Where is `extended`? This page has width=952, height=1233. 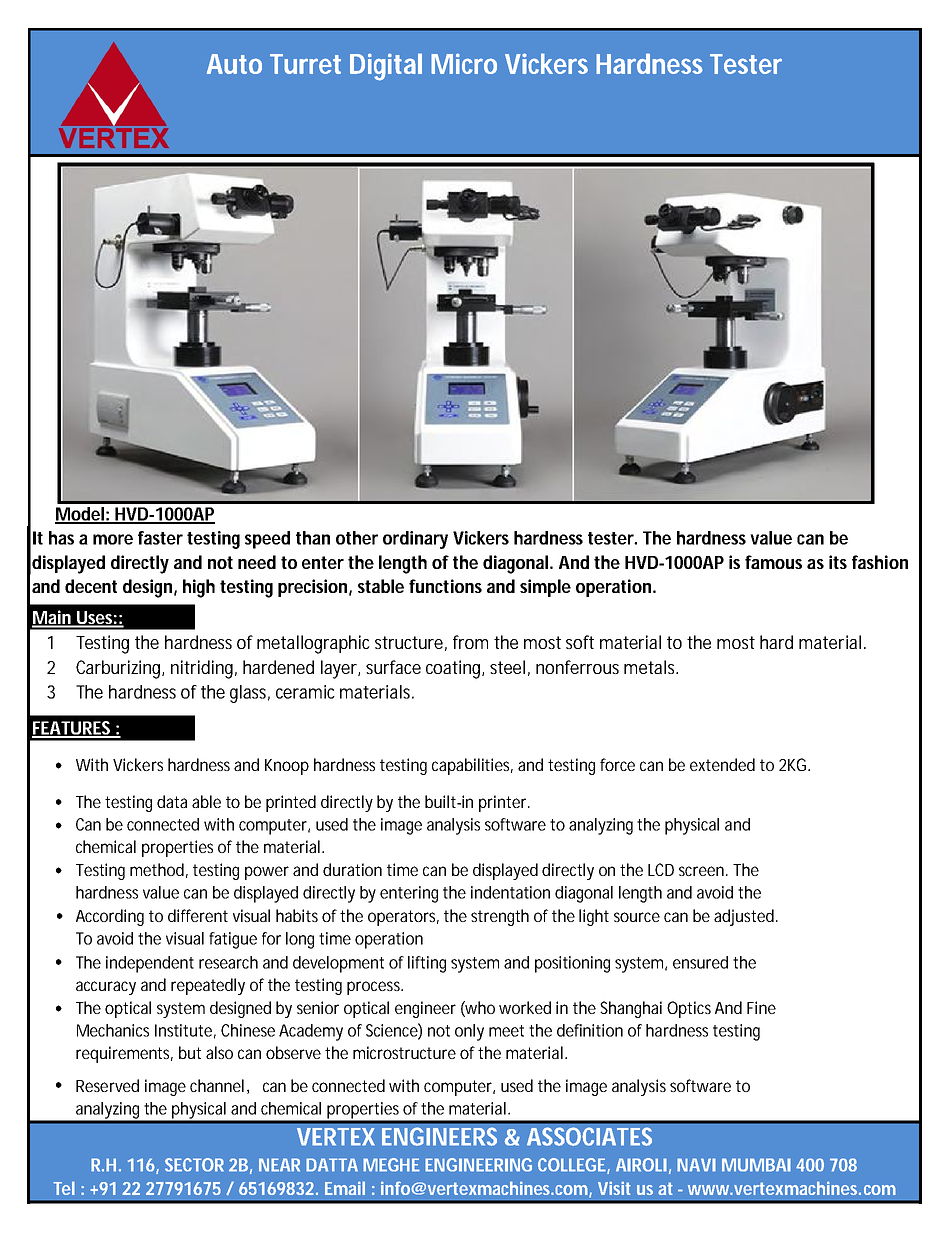
extended is located at coordinates (722, 764).
